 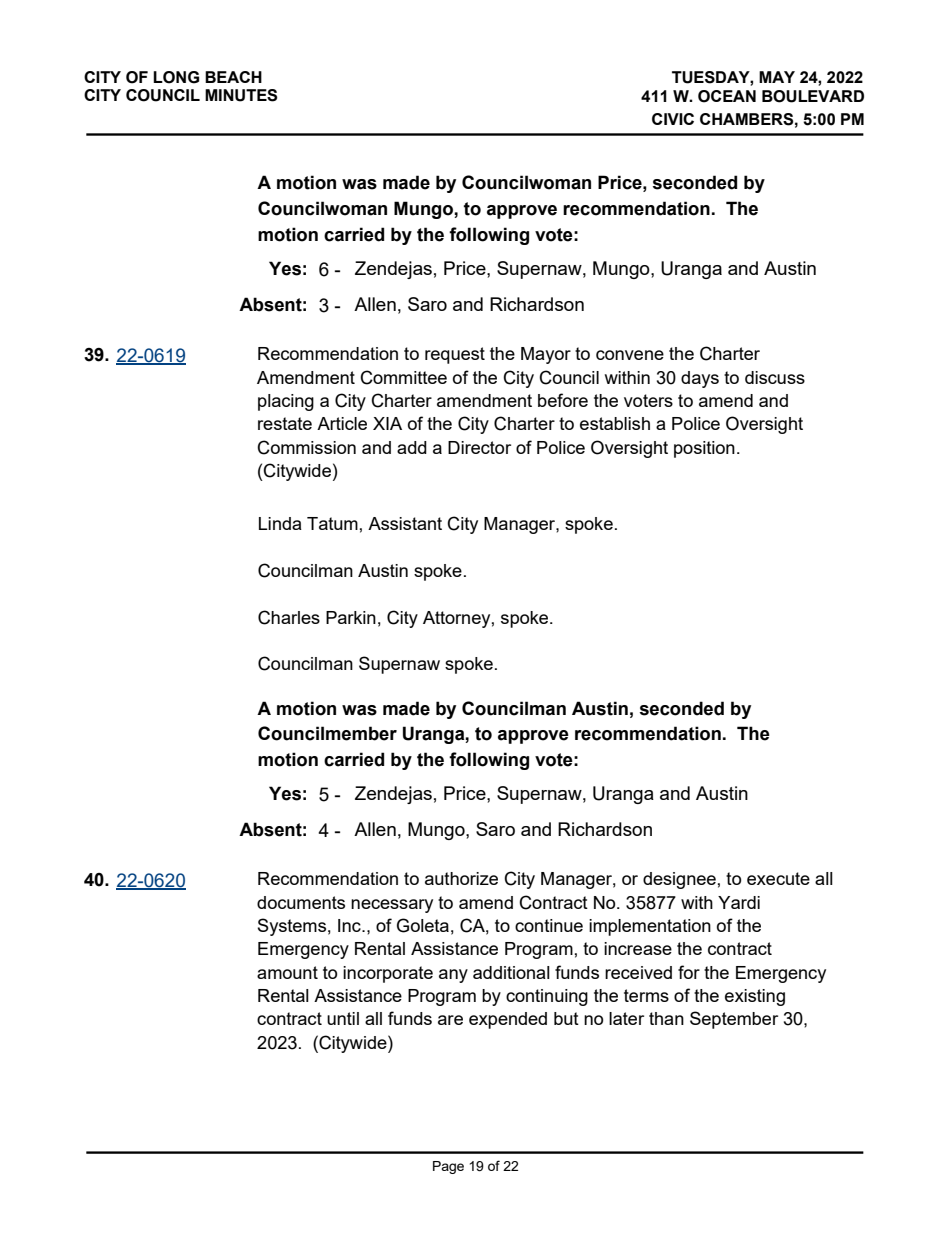 What do you see at coordinates (778, 878) in the image?
I see `execute` at bounding box center [778, 878].
